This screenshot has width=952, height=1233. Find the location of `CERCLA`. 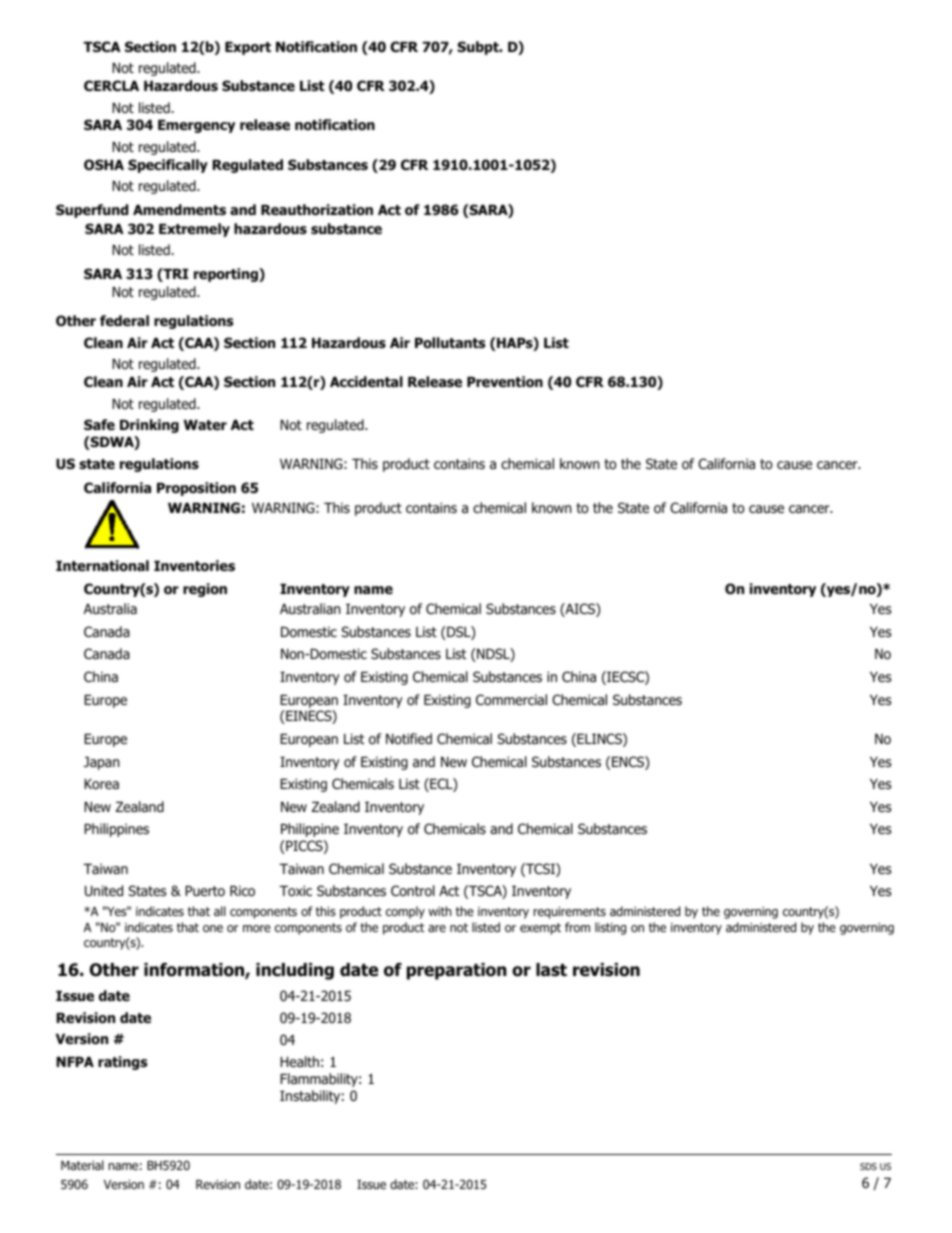

CERCLA is located at coordinates (111, 85).
